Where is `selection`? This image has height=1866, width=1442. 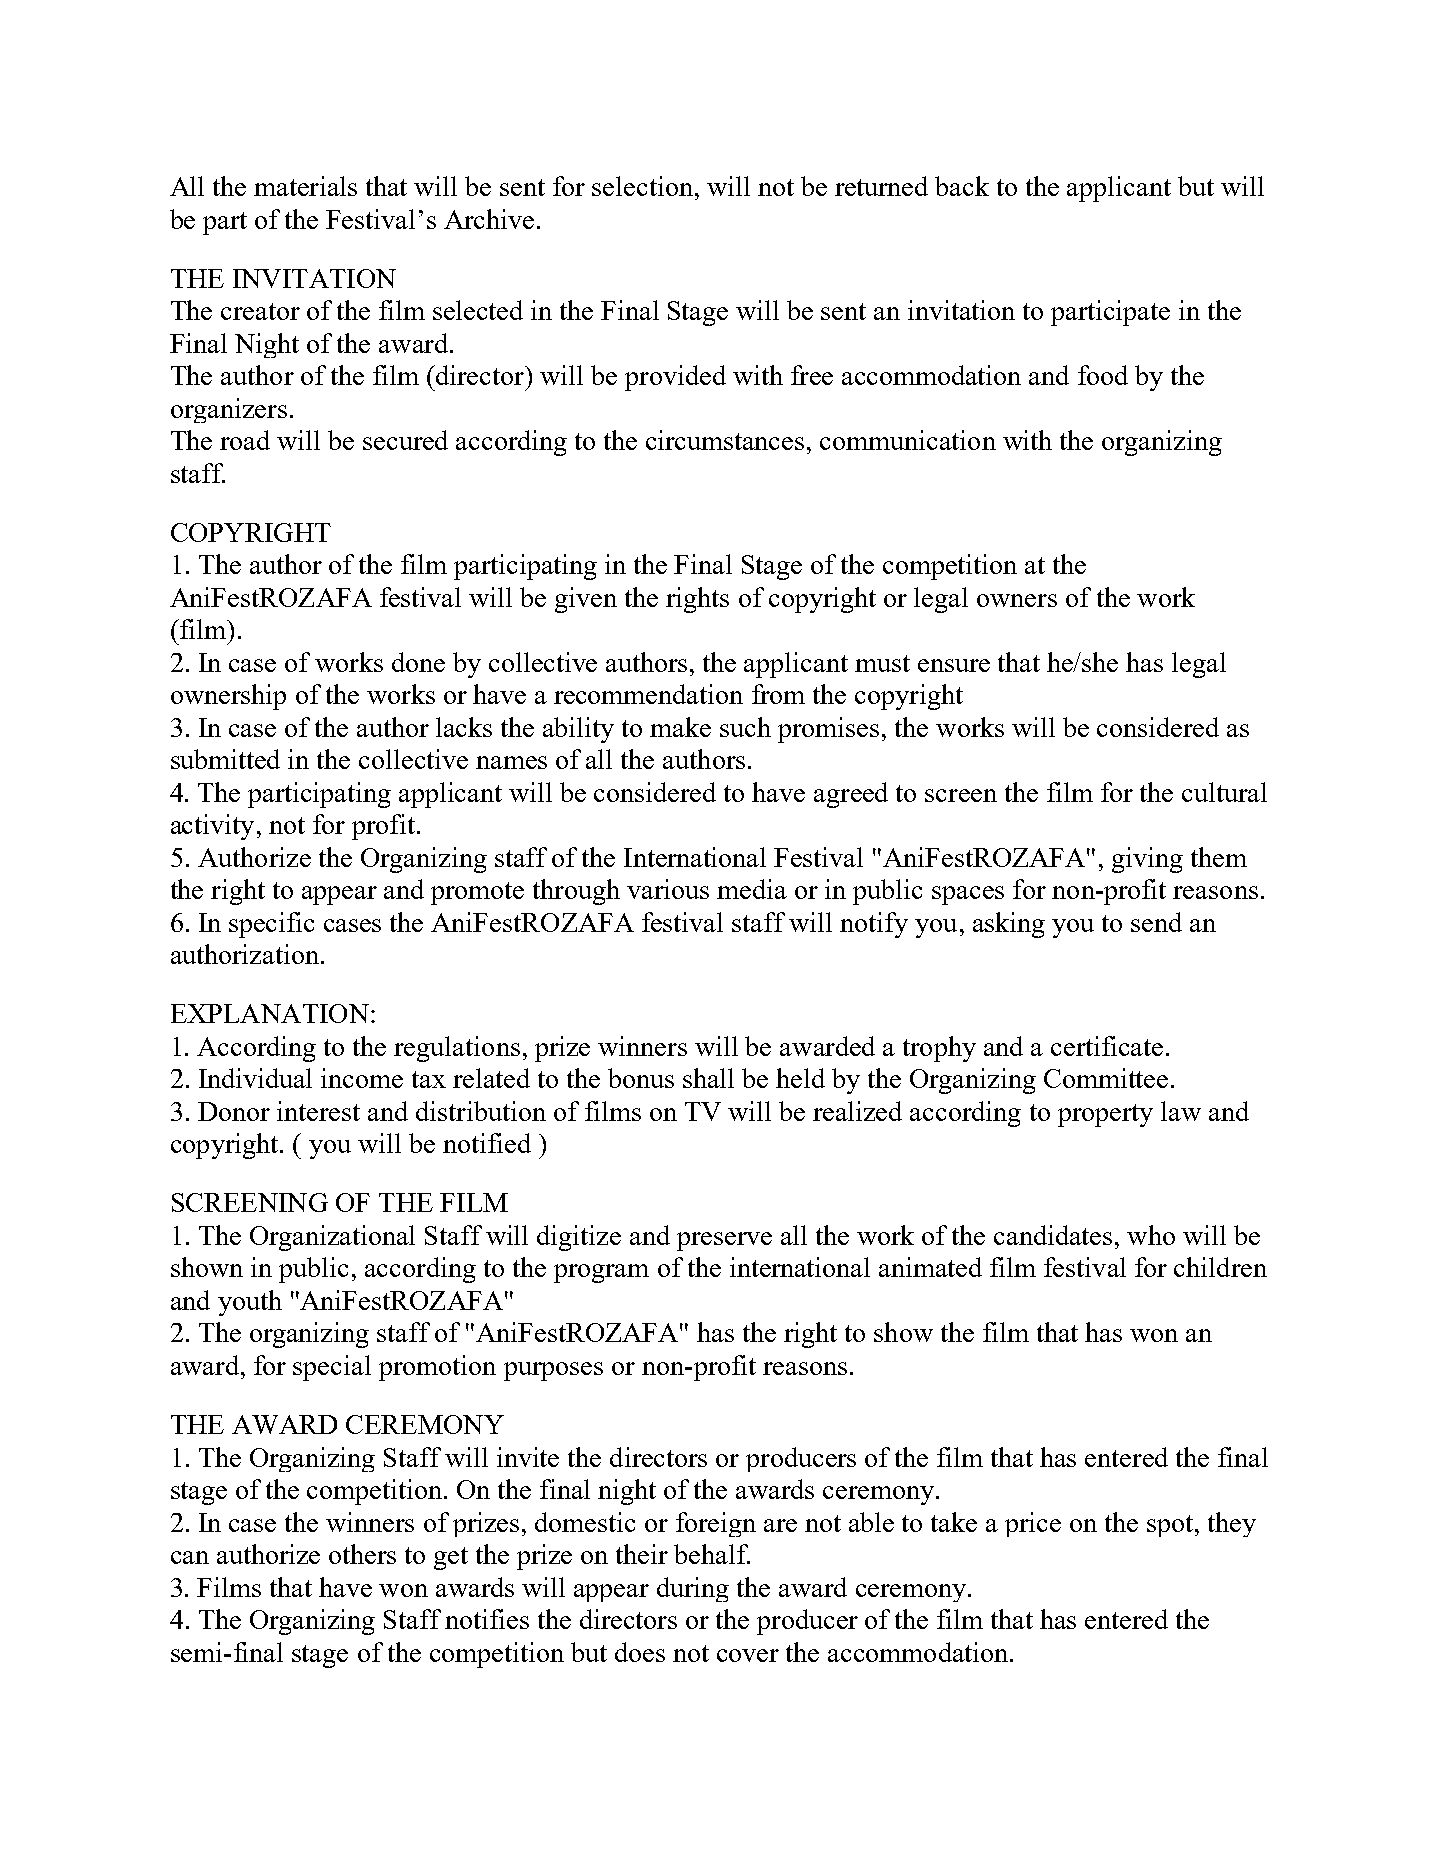
selection is located at coordinates (642, 186).
